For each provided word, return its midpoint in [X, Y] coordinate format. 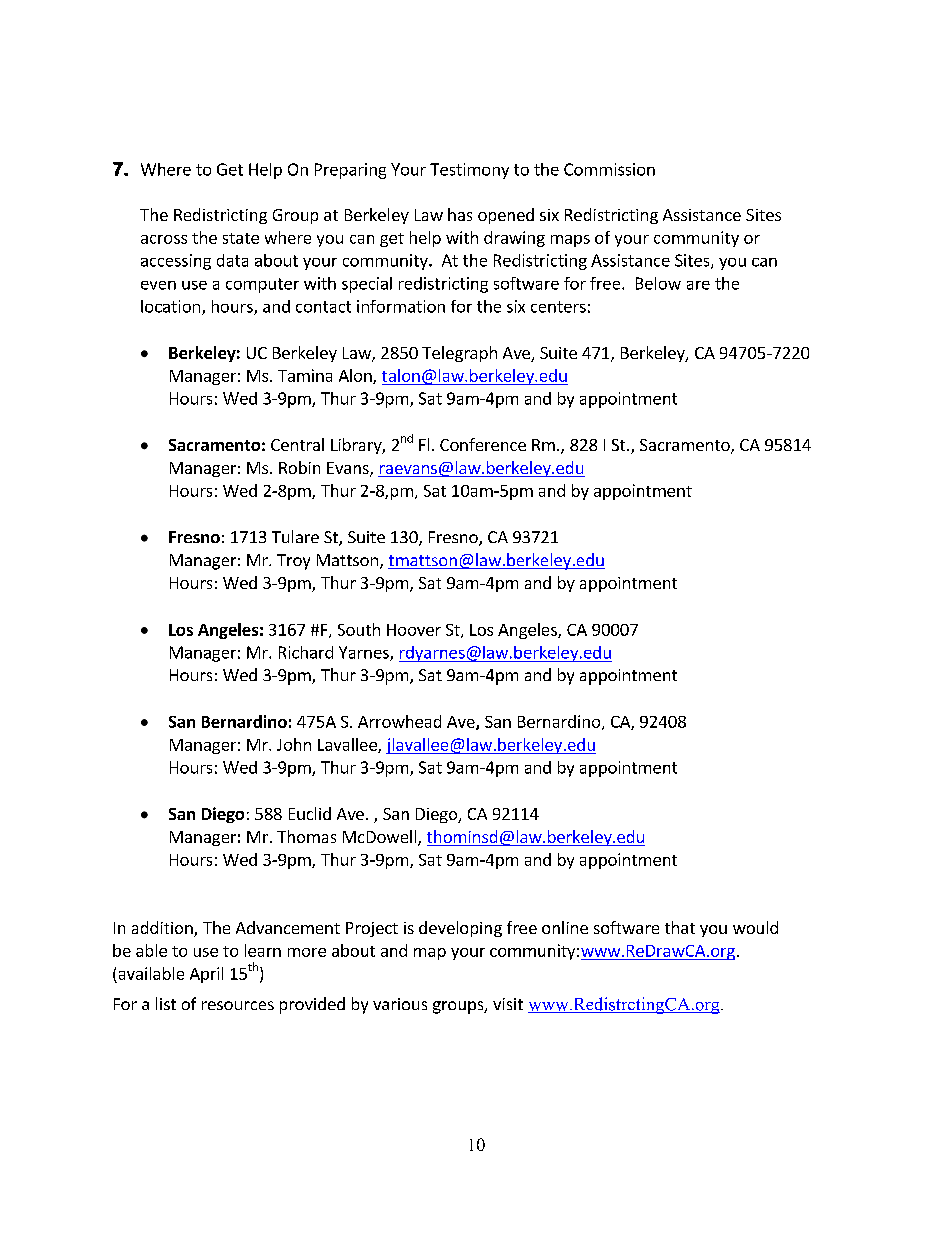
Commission [609, 169]
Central [297, 444]
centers [558, 307]
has [460, 214]
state [241, 238]
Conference [483, 444]
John [294, 744]
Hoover [414, 630]
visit [508, 1004]
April [206, 975]
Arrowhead [399, 721]
